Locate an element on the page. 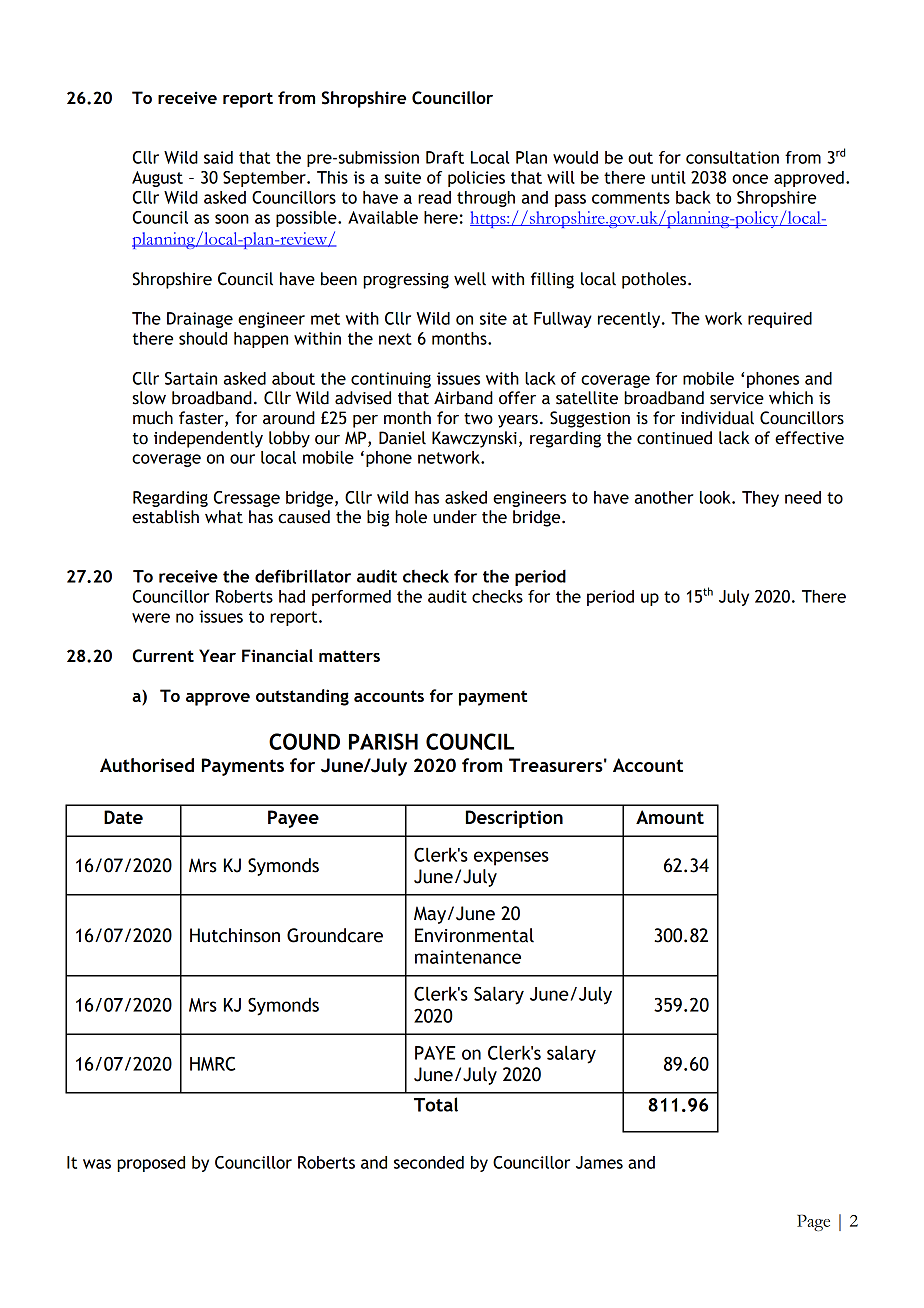 Image resolution: width=924 pixels, height=1308 pixels. expenses is located at coordinates (511, 858).
